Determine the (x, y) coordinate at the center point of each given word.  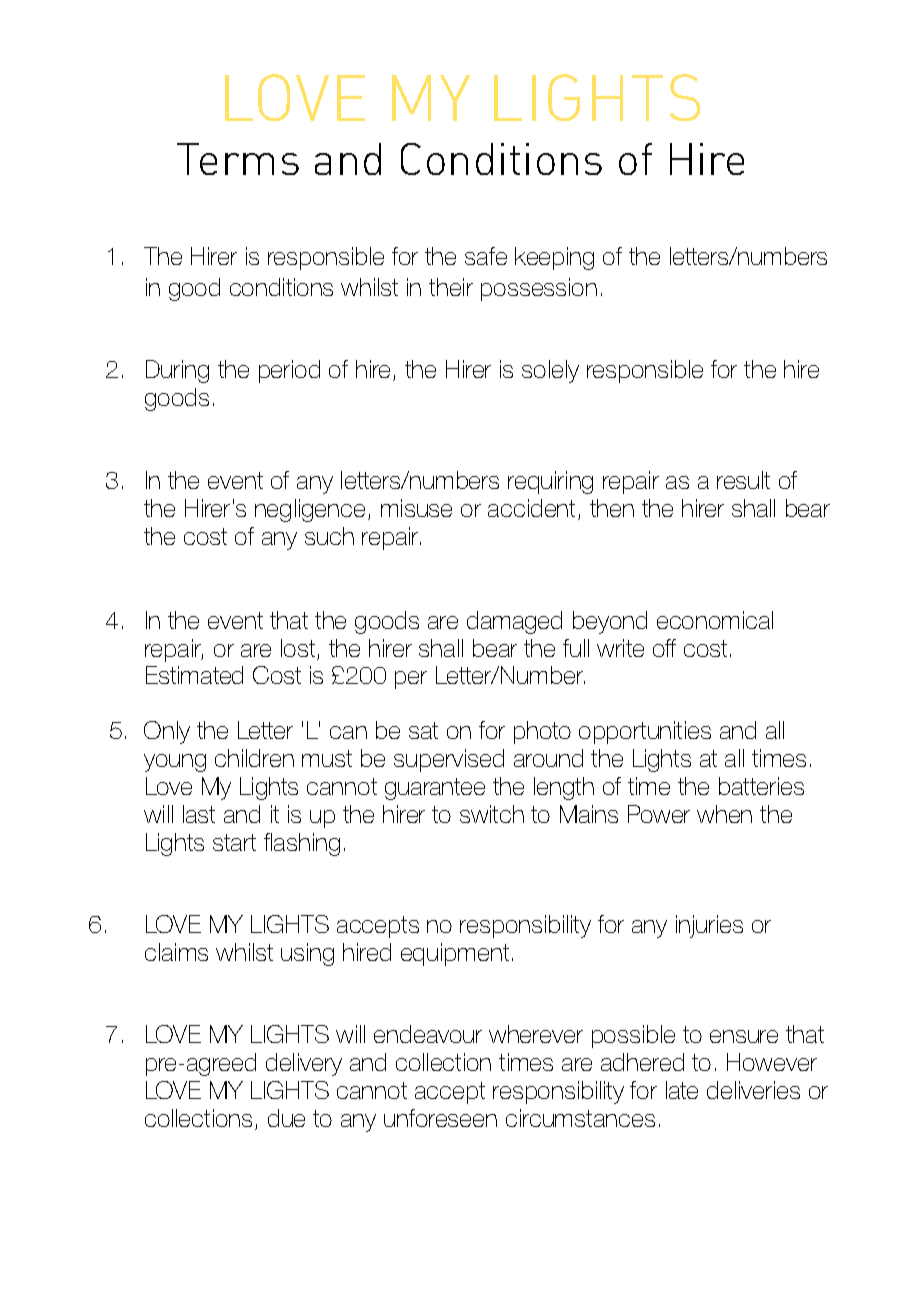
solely (550, 371)
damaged (514, 622)
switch (492, 814)
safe (486, 256)
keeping (554, 258)
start (234, 842)
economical (715, 620)
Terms (238, 159)
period (289, 371)
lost (299, 649)
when (724, 814)
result (743, 480)
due (286, 1118)
